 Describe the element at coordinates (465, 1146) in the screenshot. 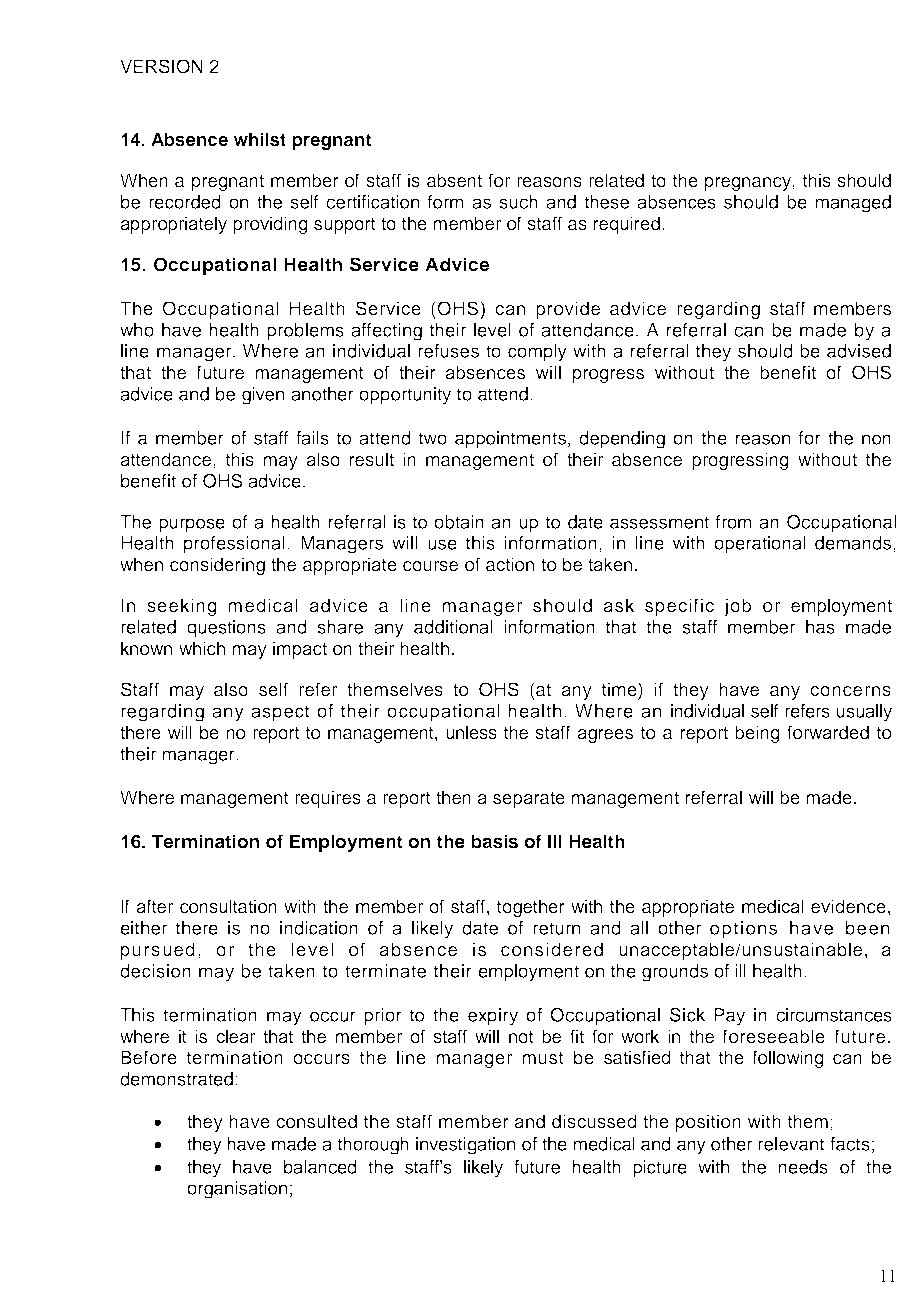

I see `investigation` at that location.
